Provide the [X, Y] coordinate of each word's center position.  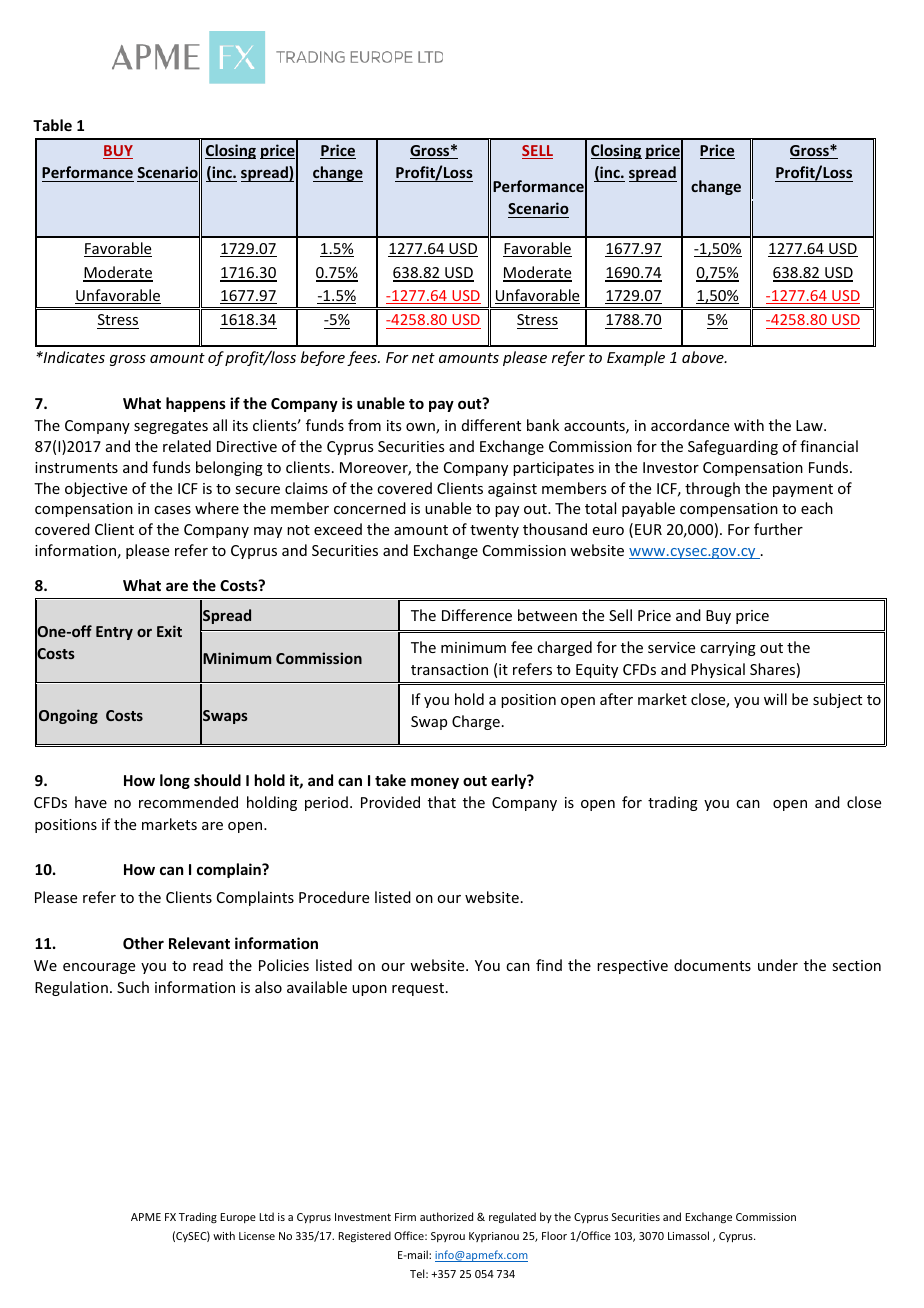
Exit [169, 631]
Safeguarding [733, 447]
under [778, 965]
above [704, 357]
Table [52, 125]
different [491, 425]
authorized [446, 1216]
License [257, 1236]
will [775, 699]
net [423, 358]
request [419, 989]
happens [196, 404]
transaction [449, 669]
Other [143, 943]
